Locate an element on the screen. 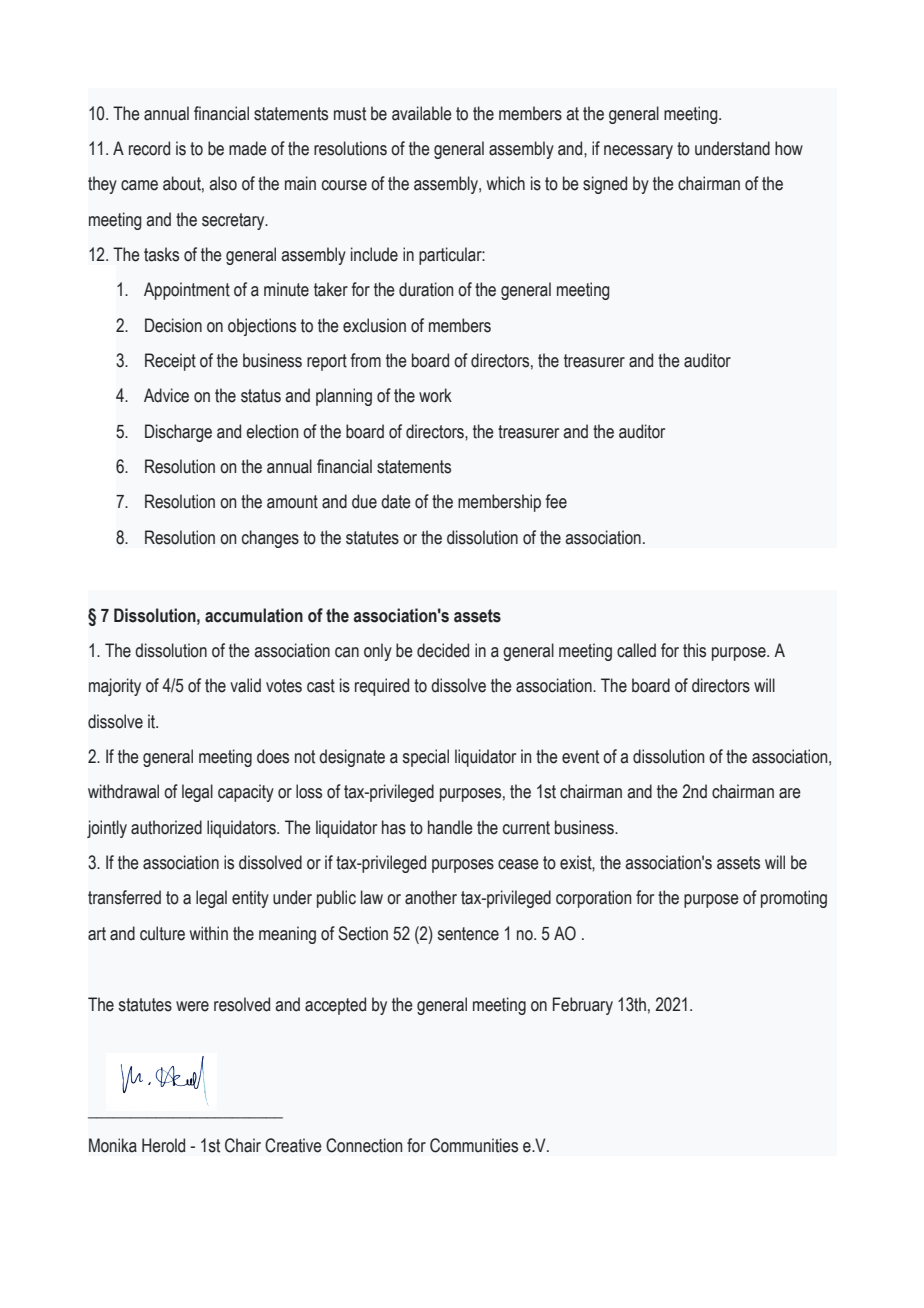  handle is located at coordinates (450, 827).
